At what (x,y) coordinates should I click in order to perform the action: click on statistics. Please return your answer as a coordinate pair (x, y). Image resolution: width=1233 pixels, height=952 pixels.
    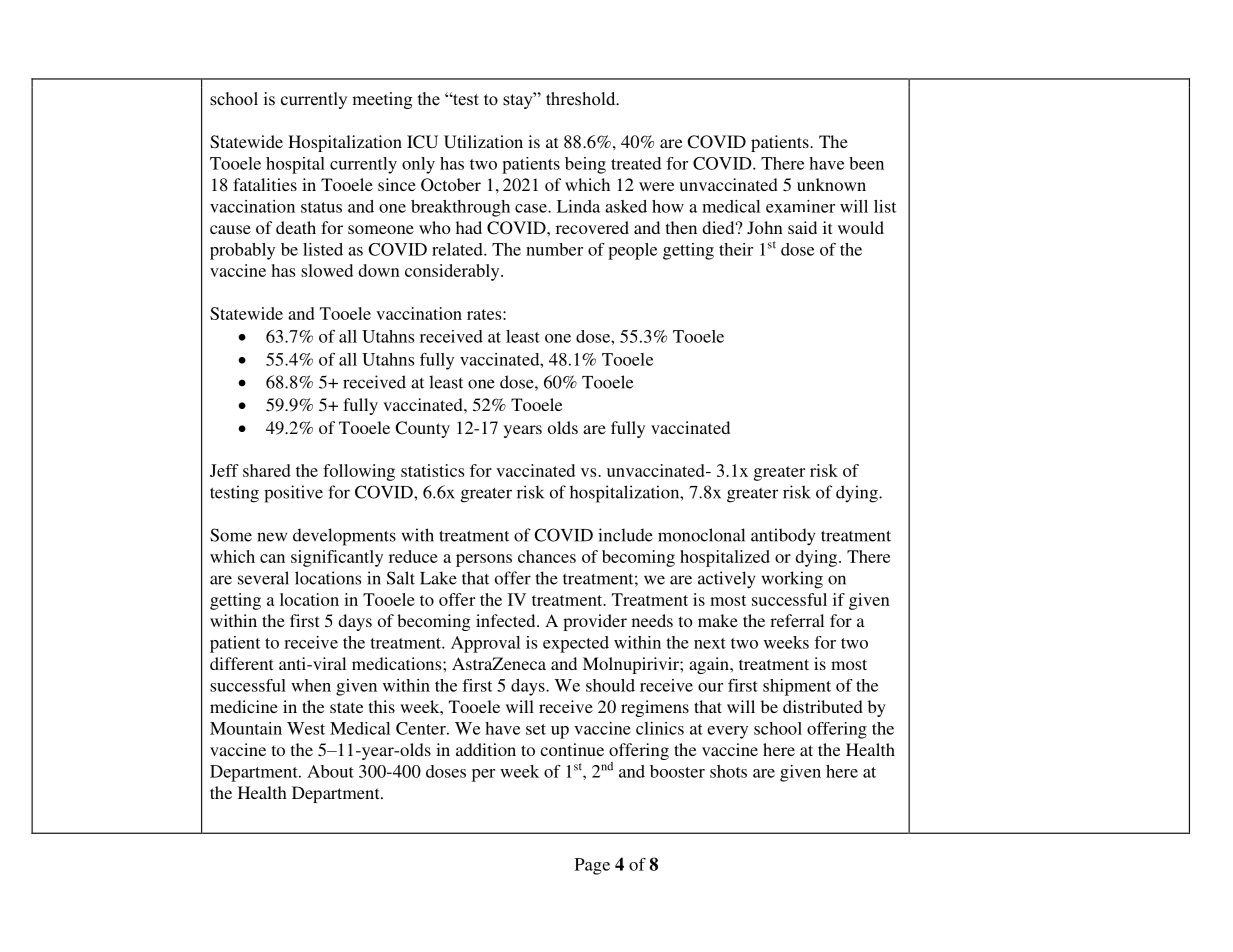
    Looking at the image, I should click on (432, 470).
